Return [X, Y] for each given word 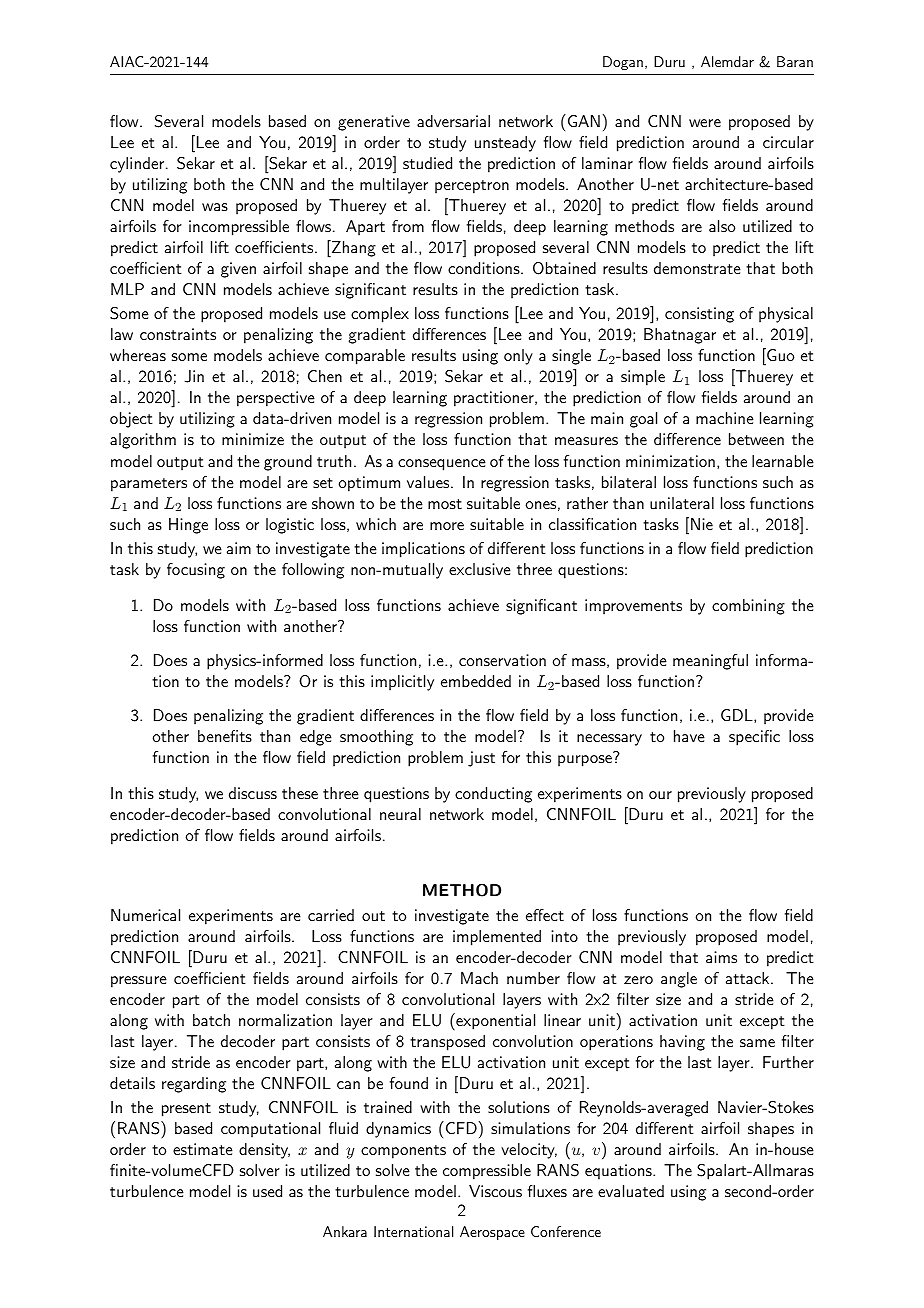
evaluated [631, 1191]
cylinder [138, 165]
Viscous [495, 1191]
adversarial [453, 121]
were [705, 123]
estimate [203, 1149]
